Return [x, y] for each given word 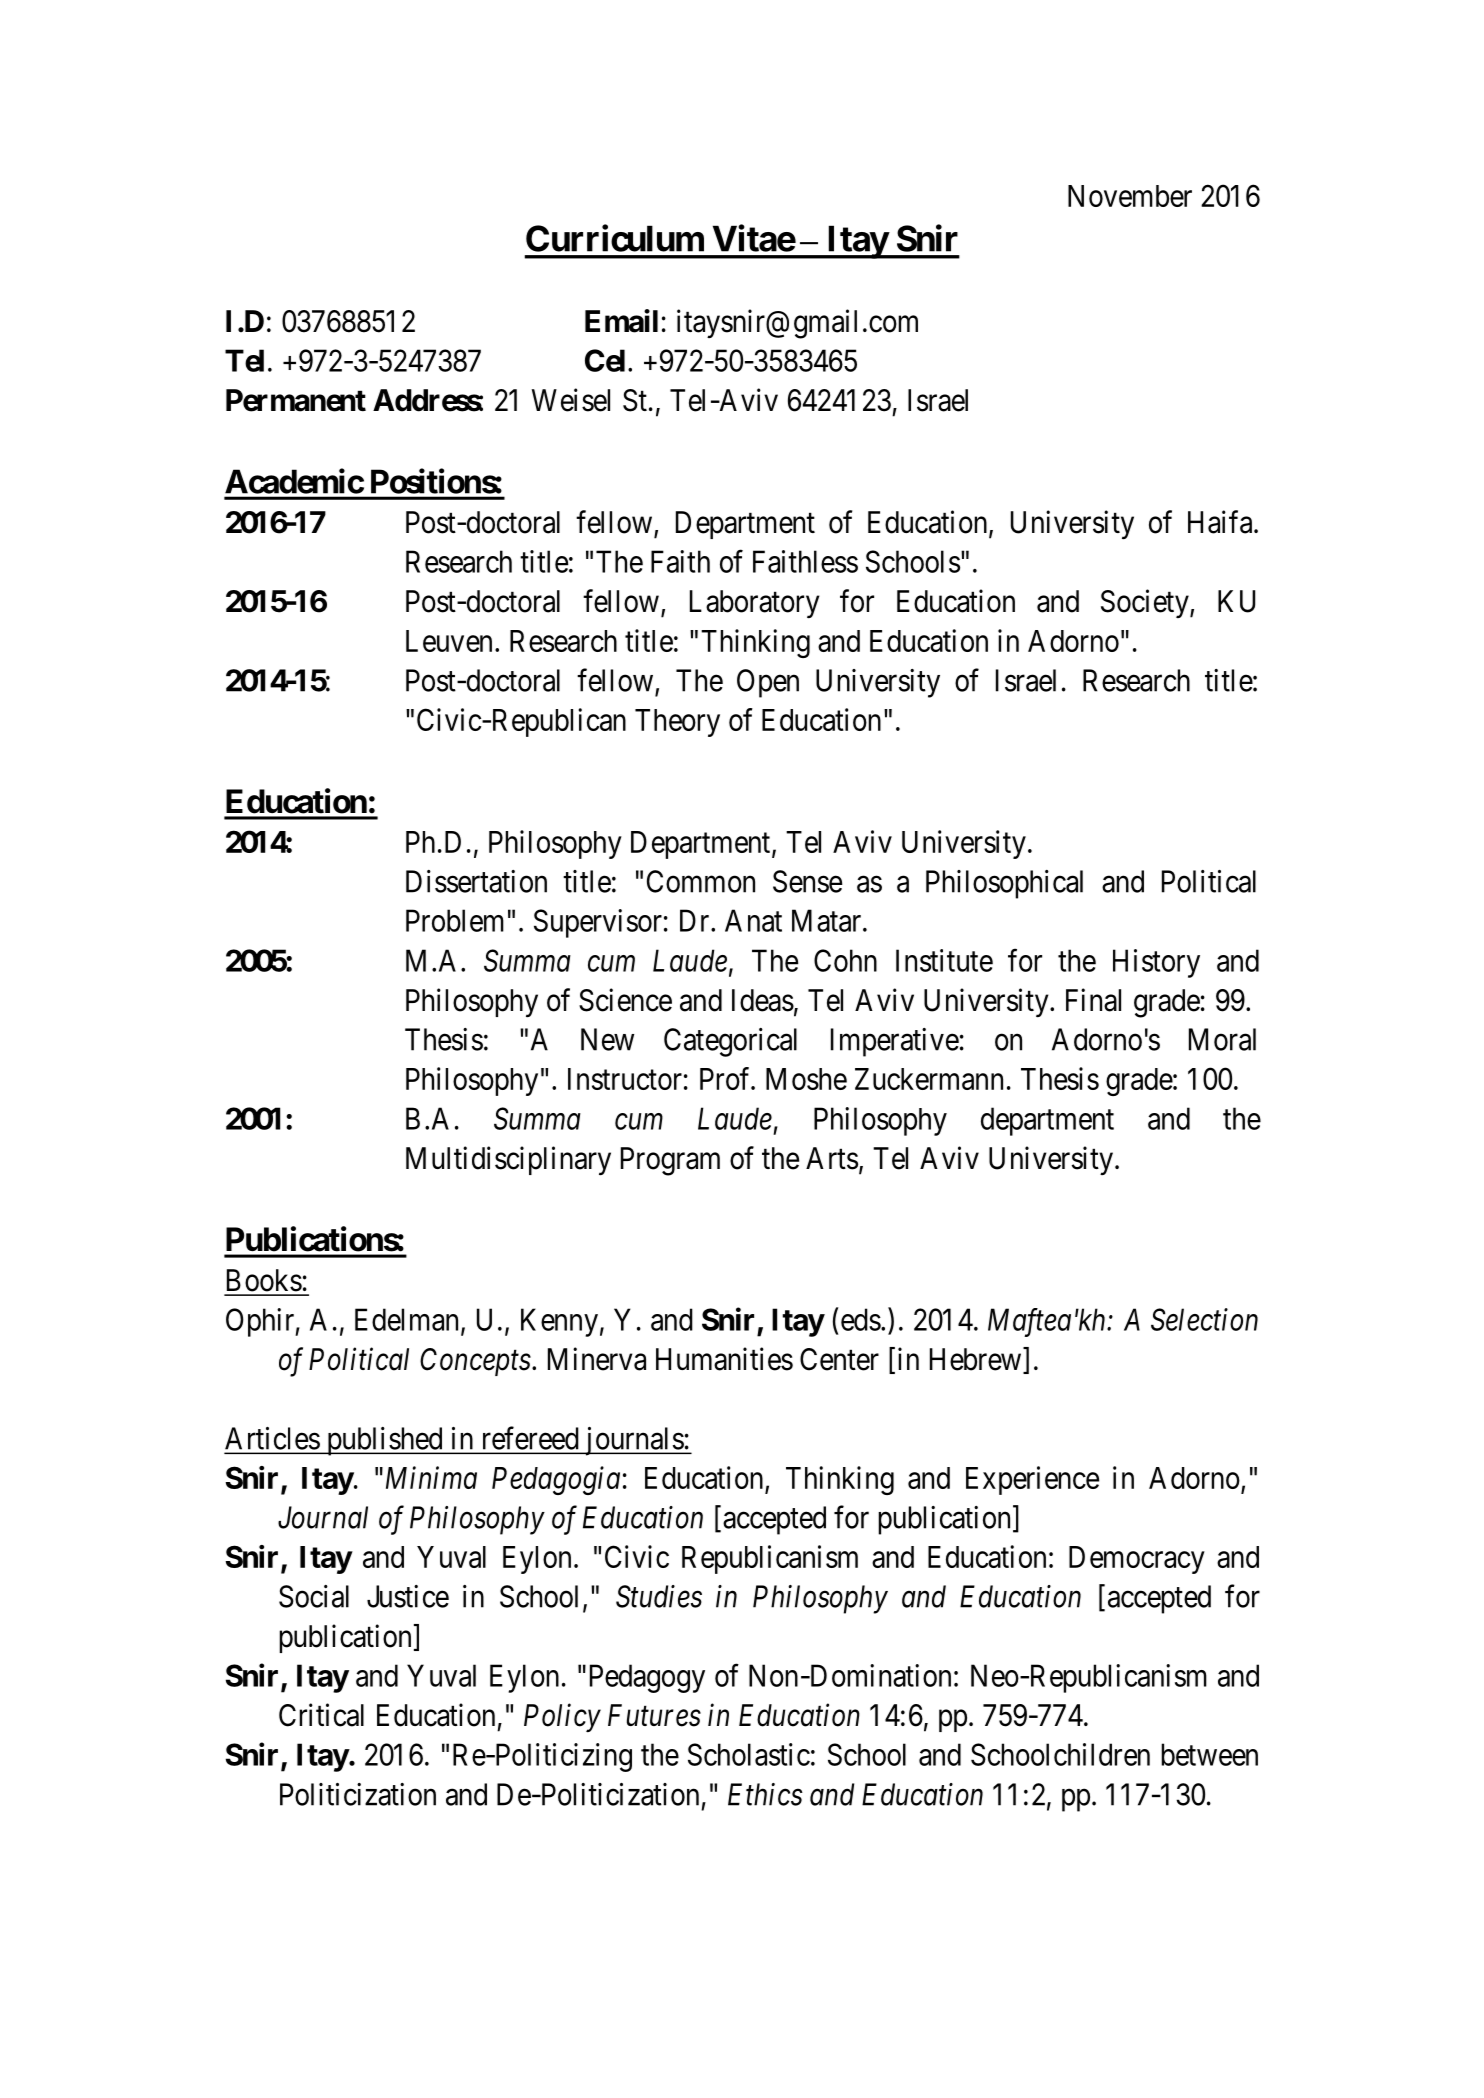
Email [621, 321]
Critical [321, 1715]
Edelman [406, 1319]
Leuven [449, 641]
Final [1093, 1000]
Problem [455, 920]
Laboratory [755, 604]
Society [1146, 603]
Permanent [296, 400]
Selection [1204, 1319]
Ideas [763, 1000]
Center [839, 1359]
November [1130, 196]
